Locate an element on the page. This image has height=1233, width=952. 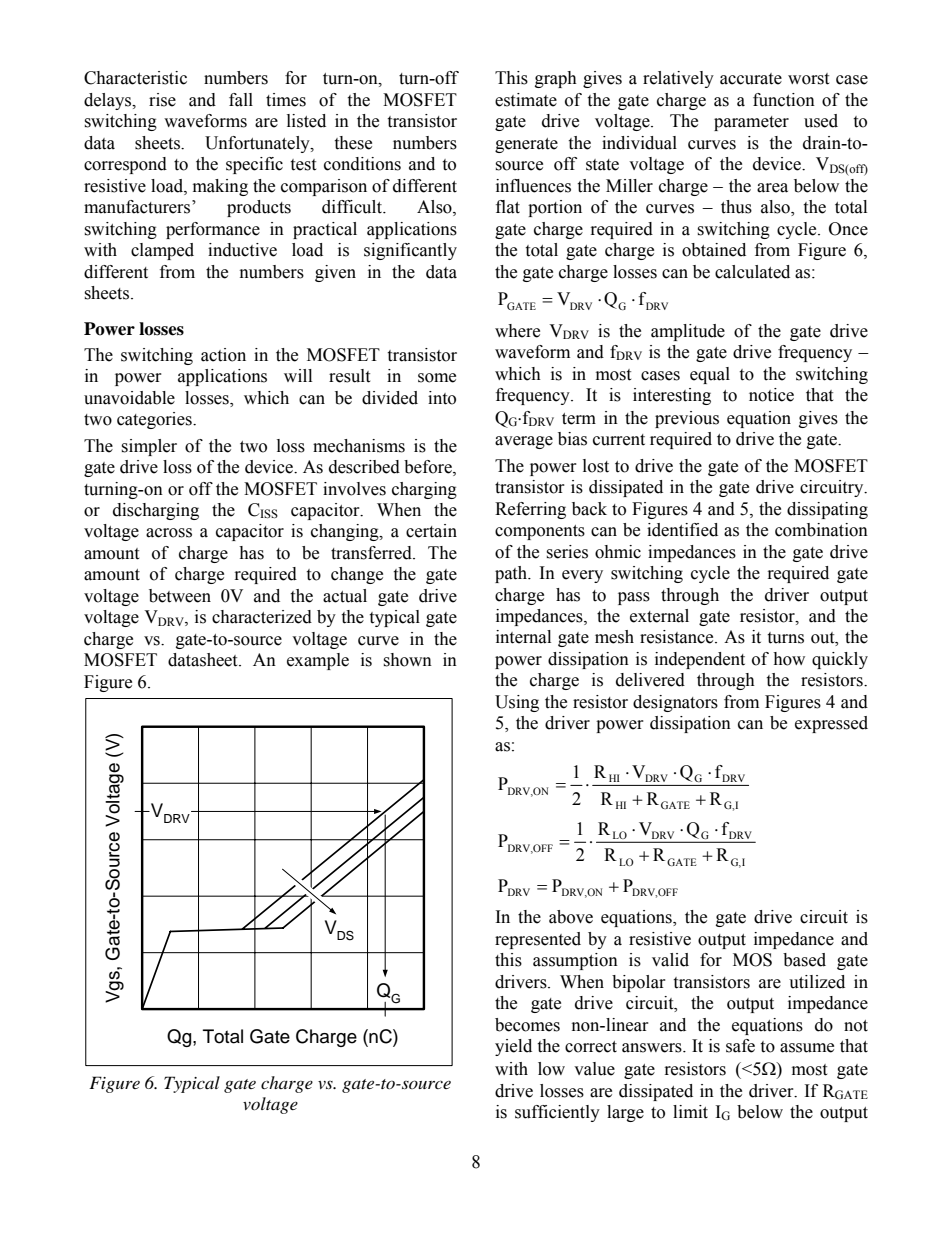
notice is located at coordinates (771, 395).
